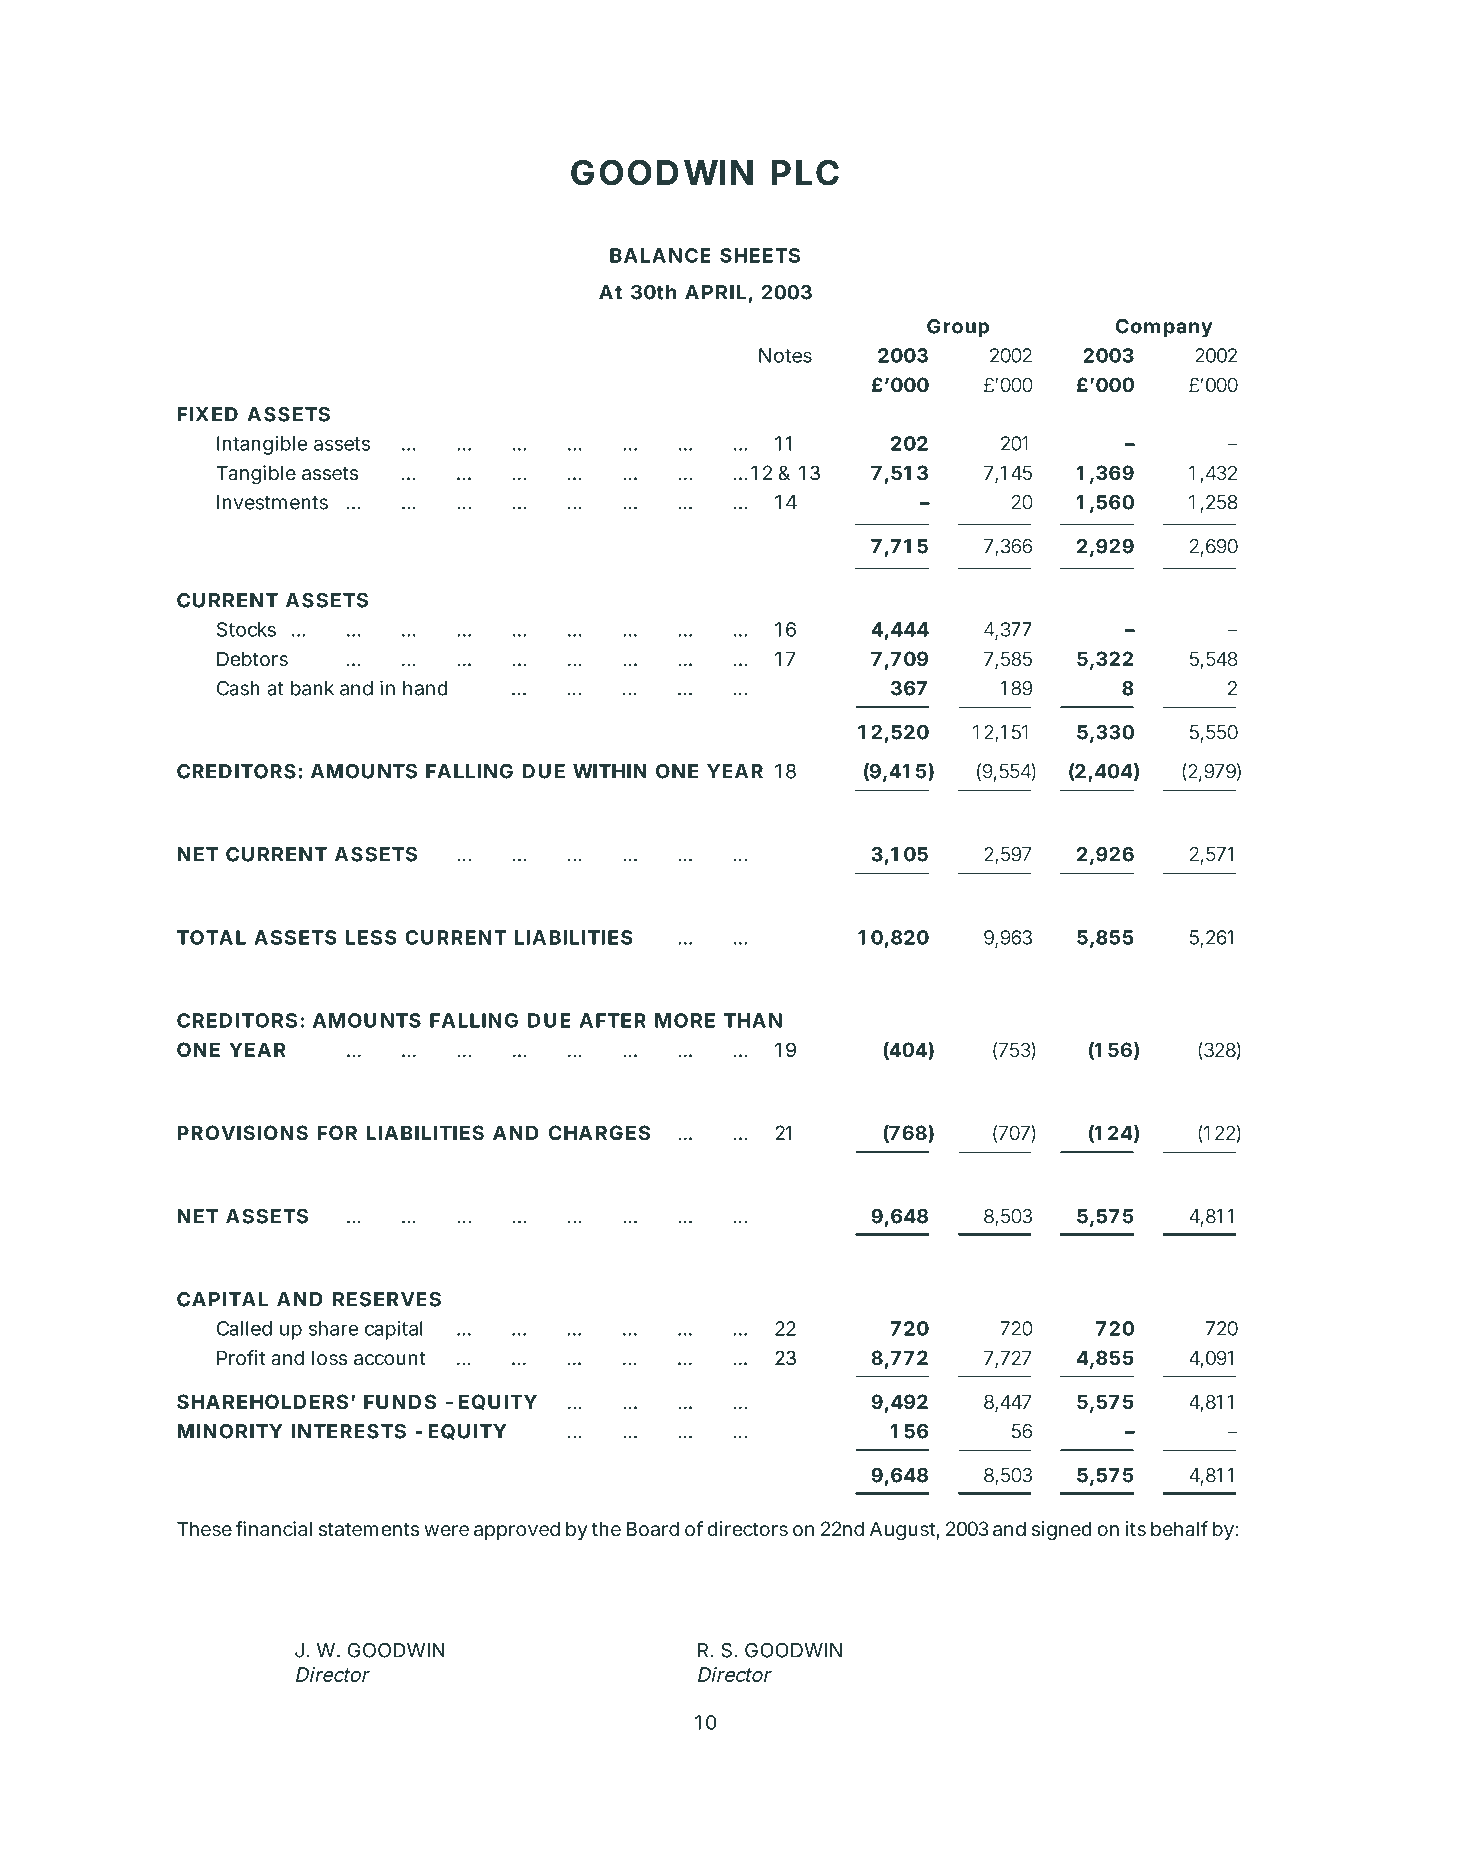 The height and width of the screenshot is (1870, 1469). Describe the element at coordinates (715, 292) in the screenshot. I see `APRIL` at that location.
